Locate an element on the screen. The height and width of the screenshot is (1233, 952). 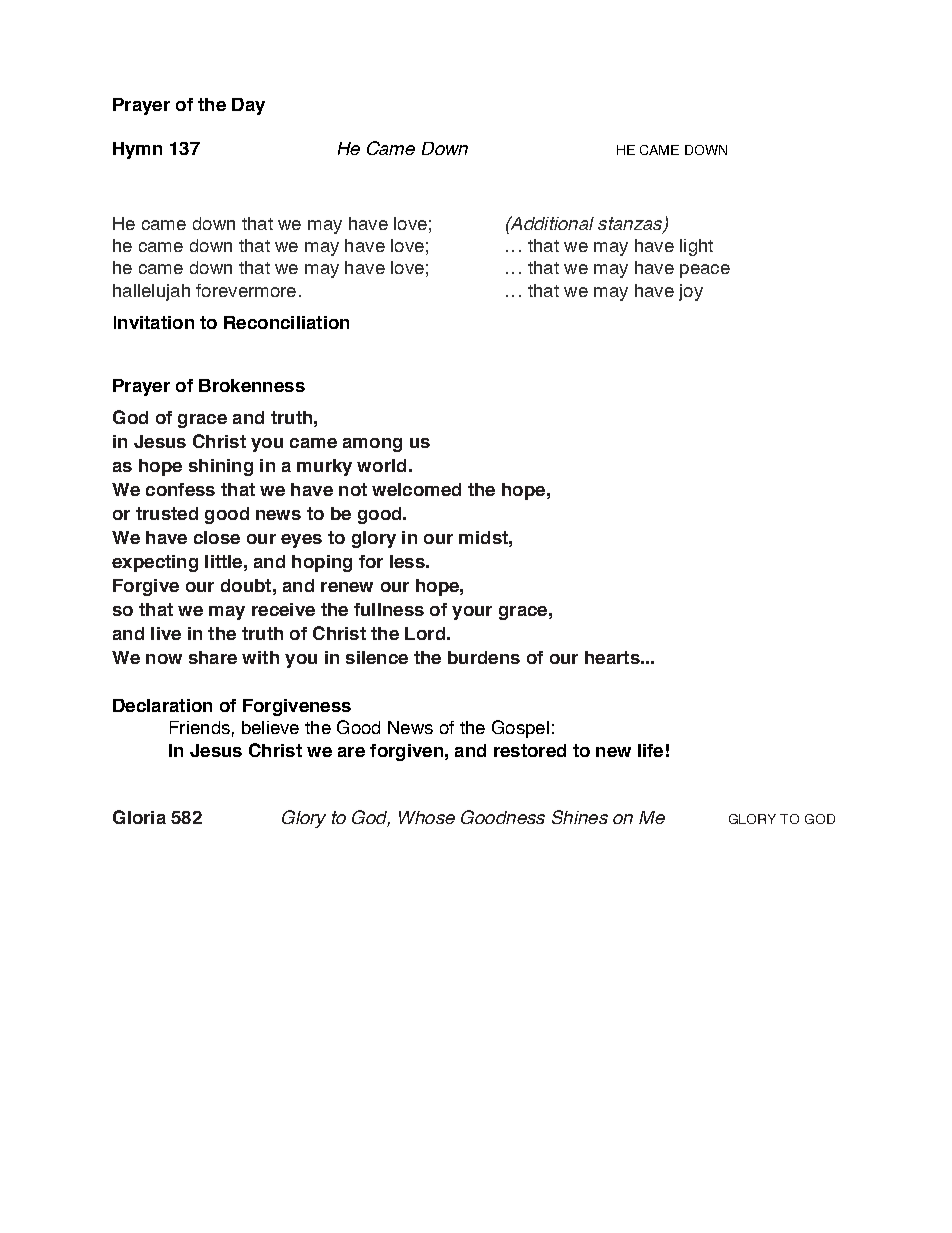
Whose is located at coordinates (427, 817).
